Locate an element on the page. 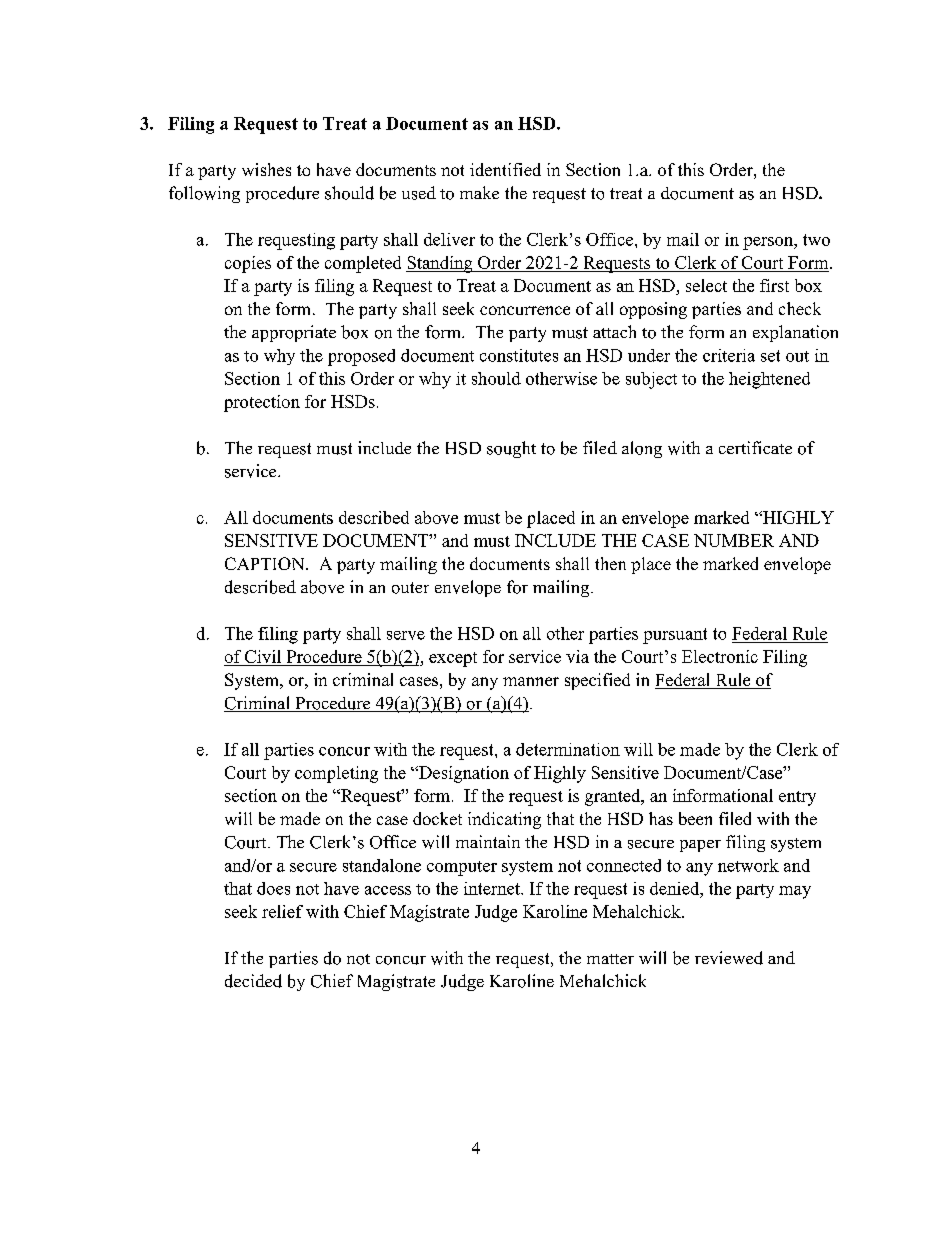 Image resolution: width=952 pixels, height=1233 pixels. manner is located at coordinates (531, 681).
